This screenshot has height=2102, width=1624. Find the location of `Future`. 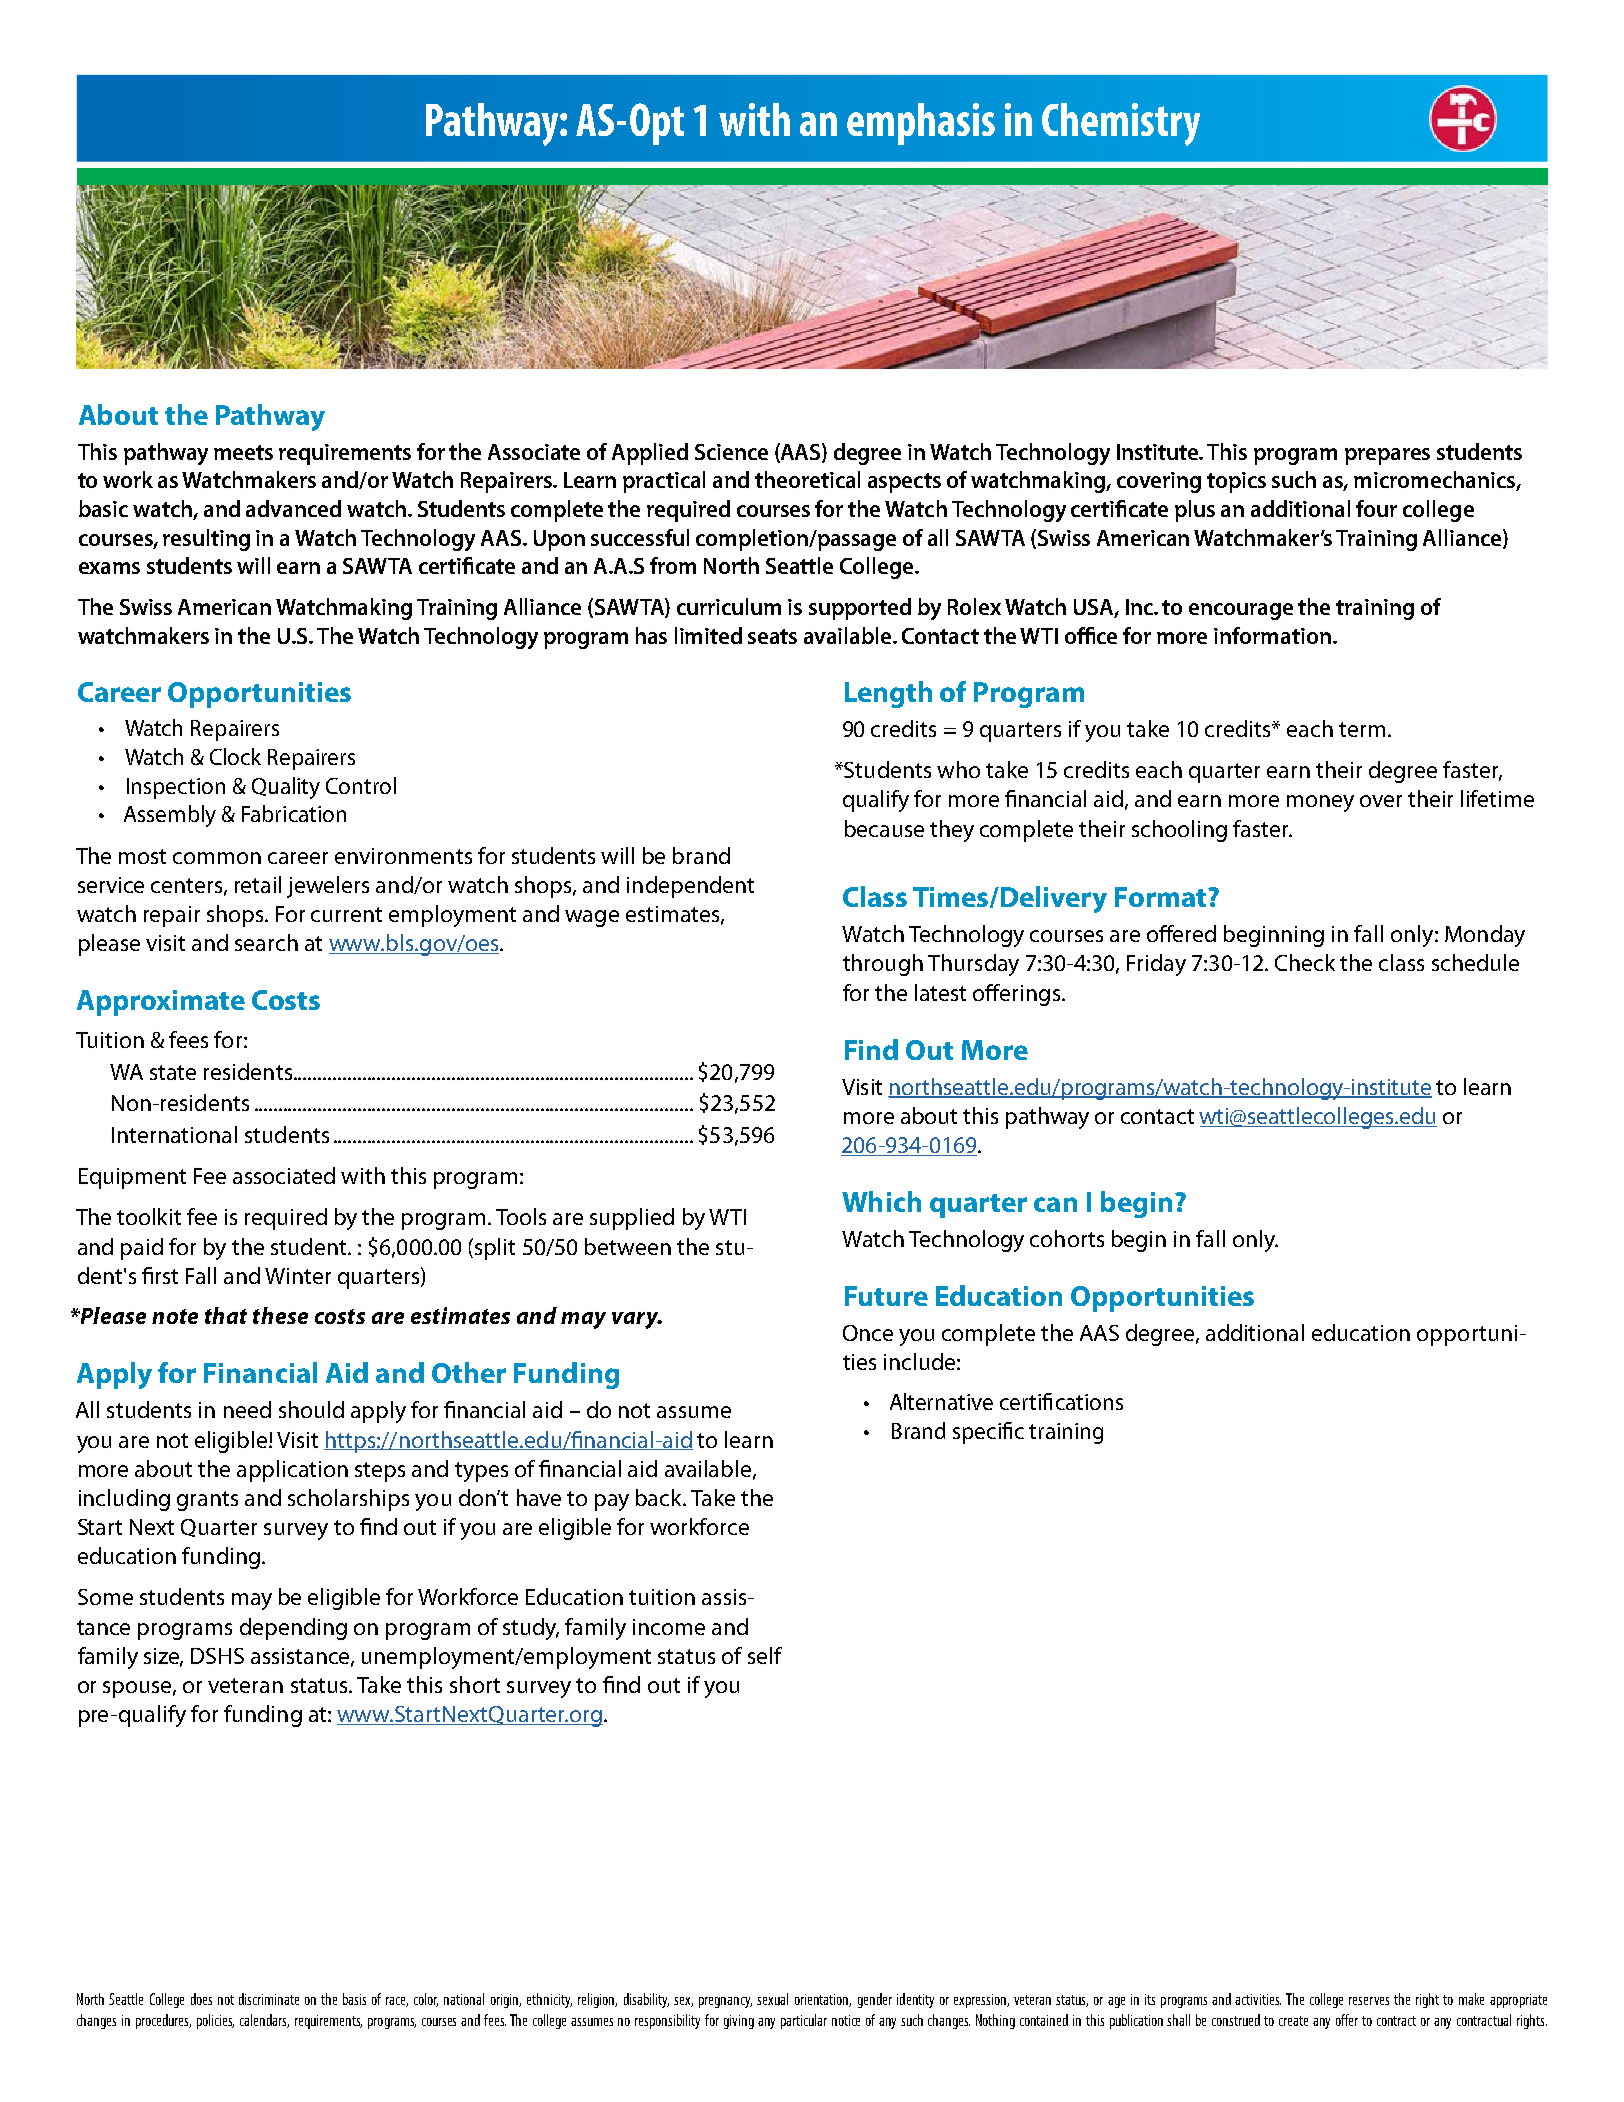

Future is located at coordinates (886, 1296).
